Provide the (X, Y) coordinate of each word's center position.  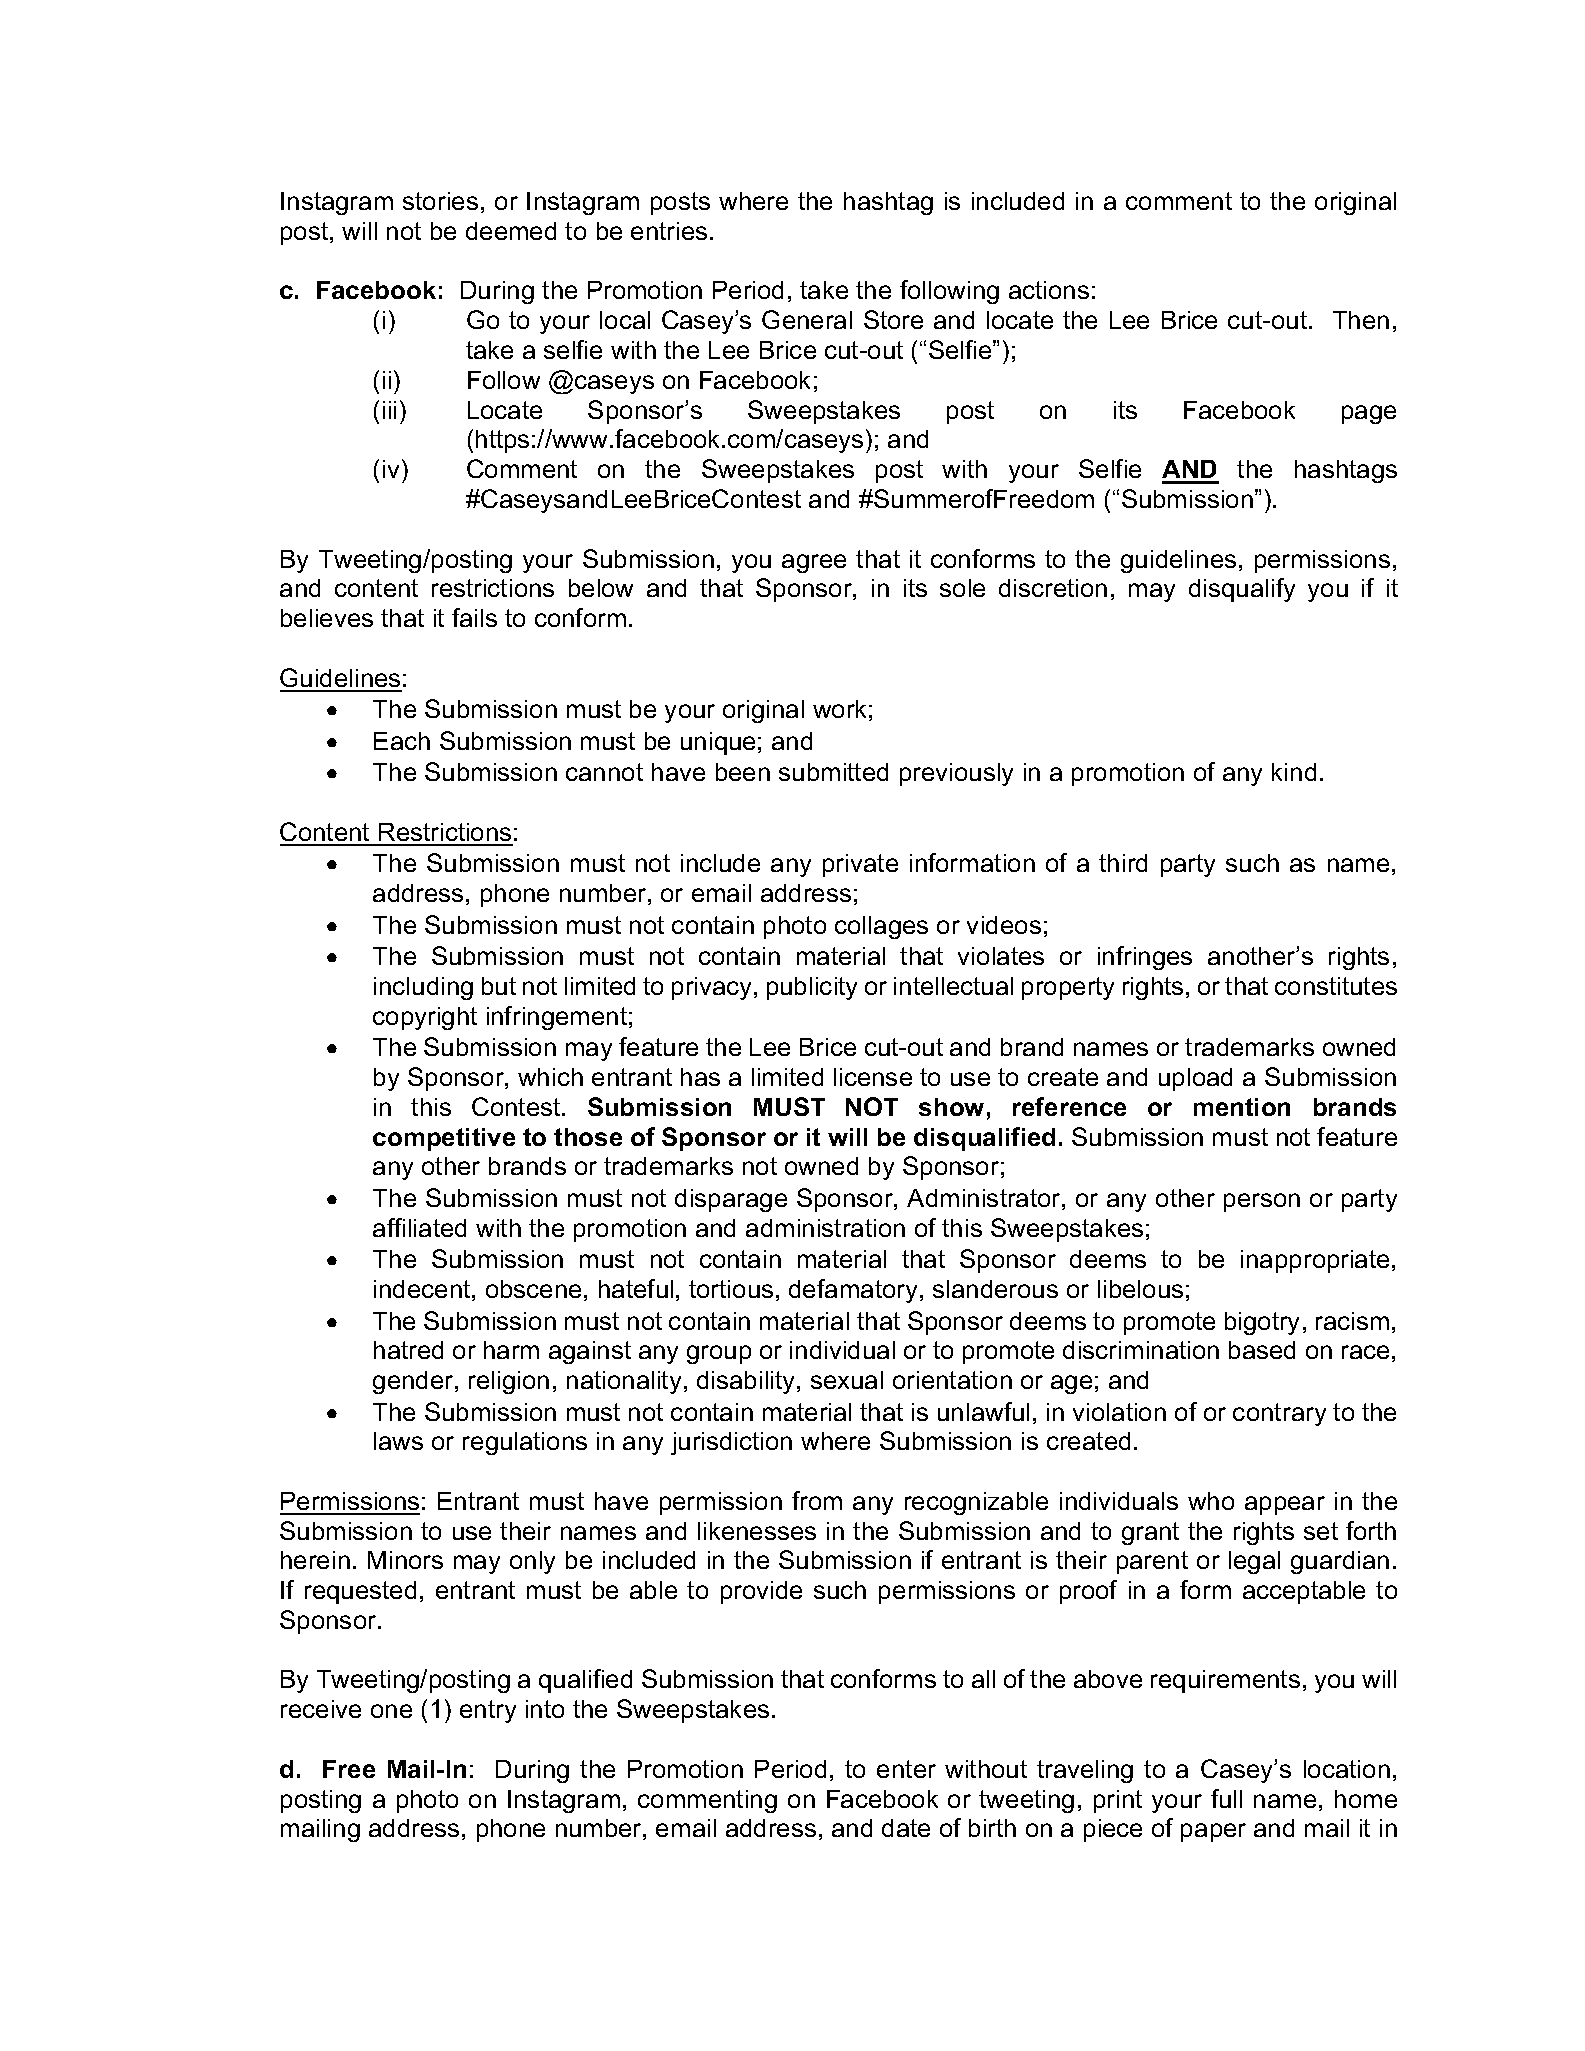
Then (1361, 320)
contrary (1279, 1414)
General (807, 319)
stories (440, 201)
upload (1195, 1079)
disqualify (1242, 590)
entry (488, 1711)
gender (414, 1382)
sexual (847, 1380)
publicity (812, 988)
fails (474, 617)
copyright (425, 1018)
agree (814, 563)
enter (906, 1769)
